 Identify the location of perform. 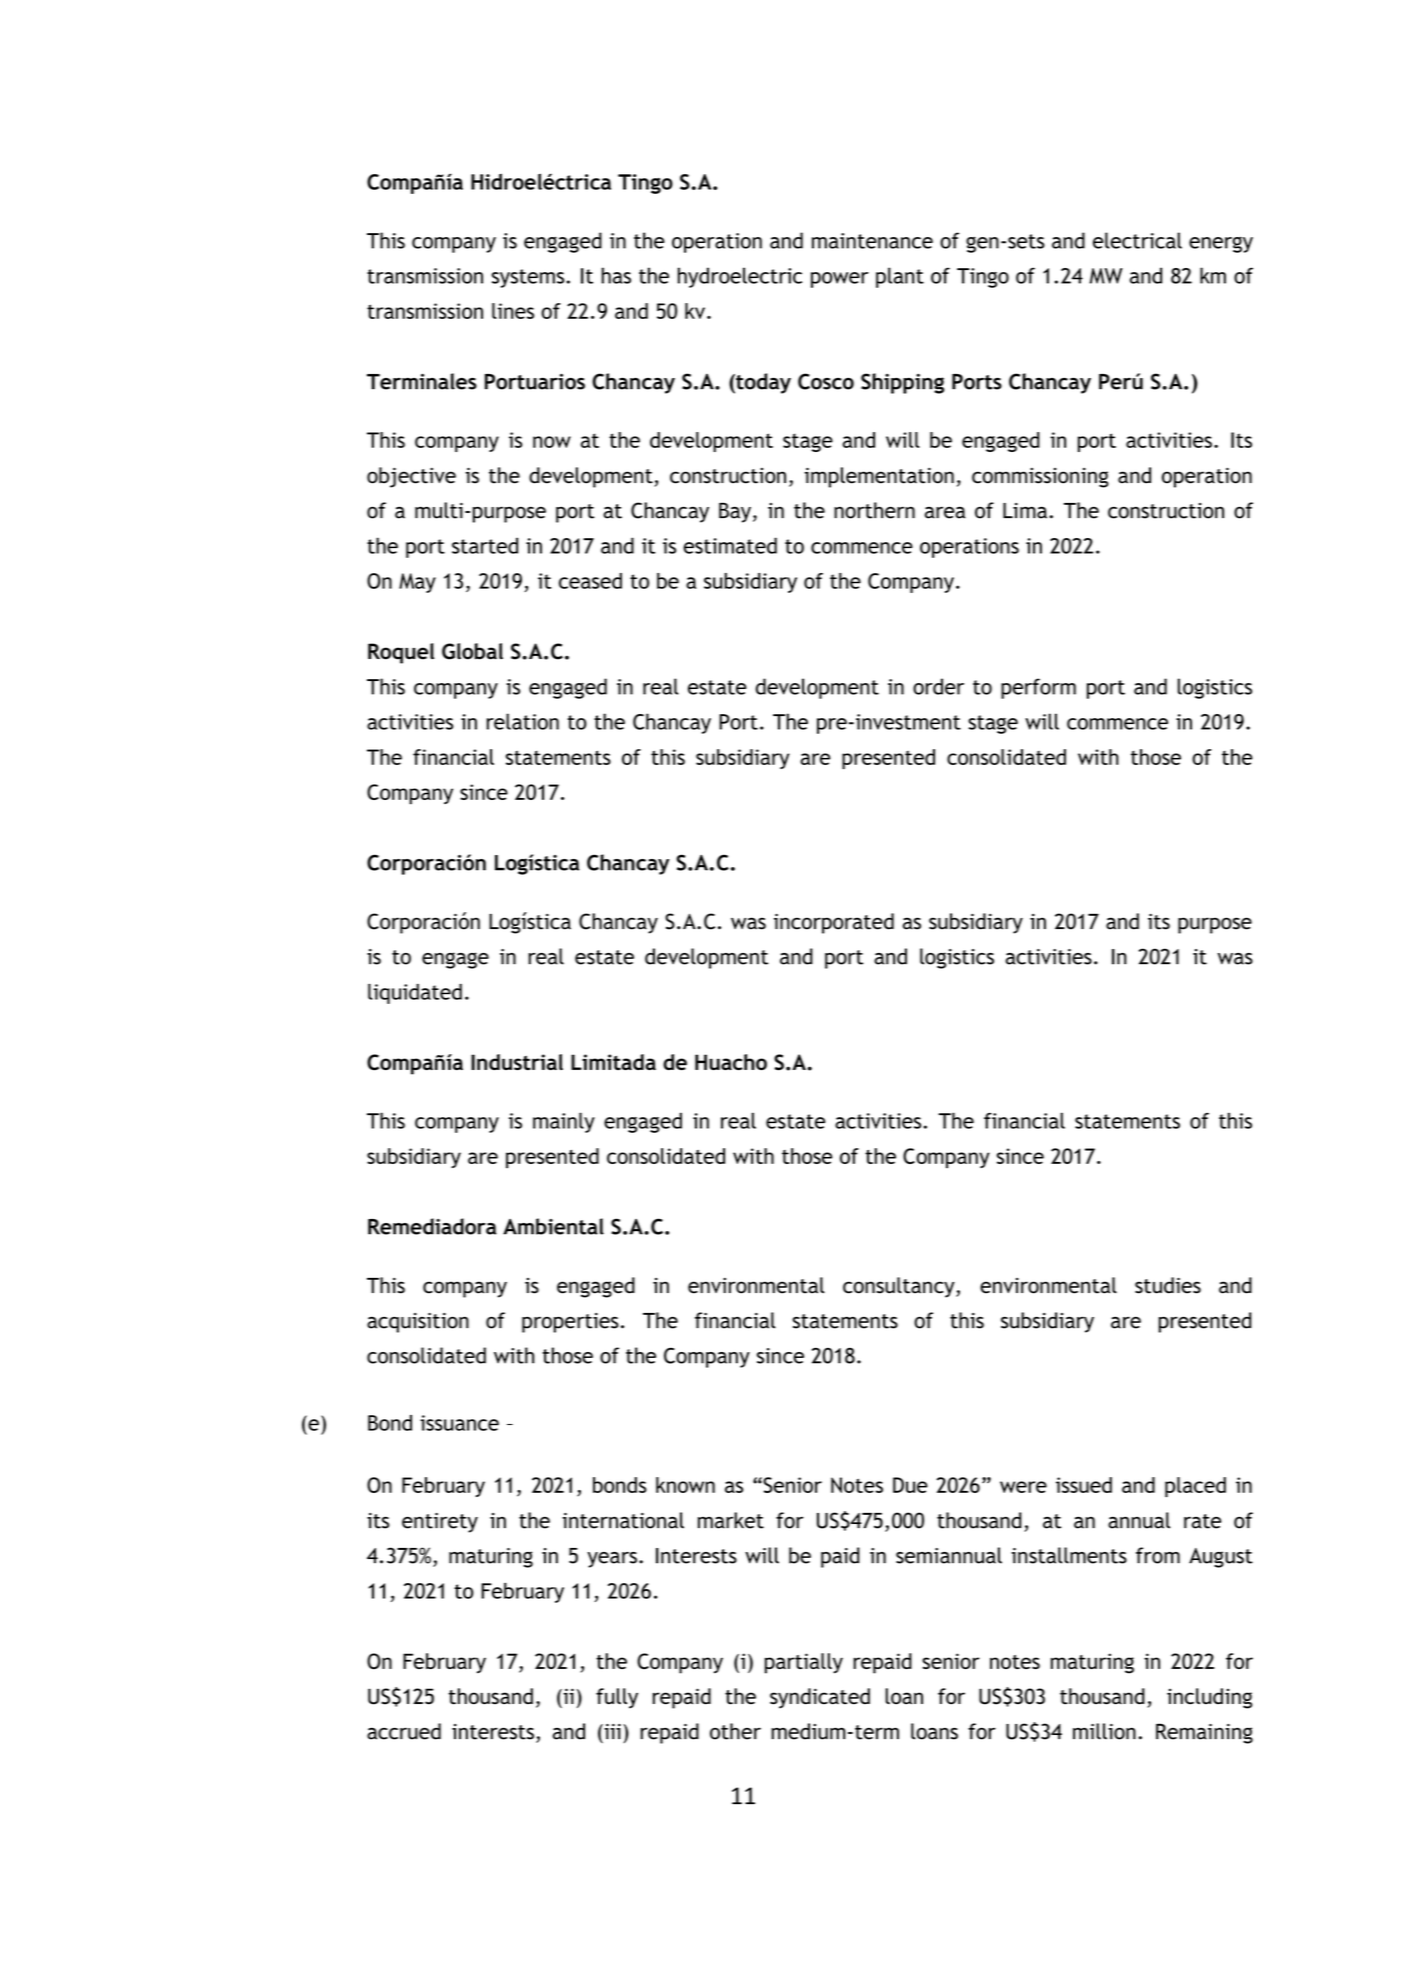
(1038, 688).
